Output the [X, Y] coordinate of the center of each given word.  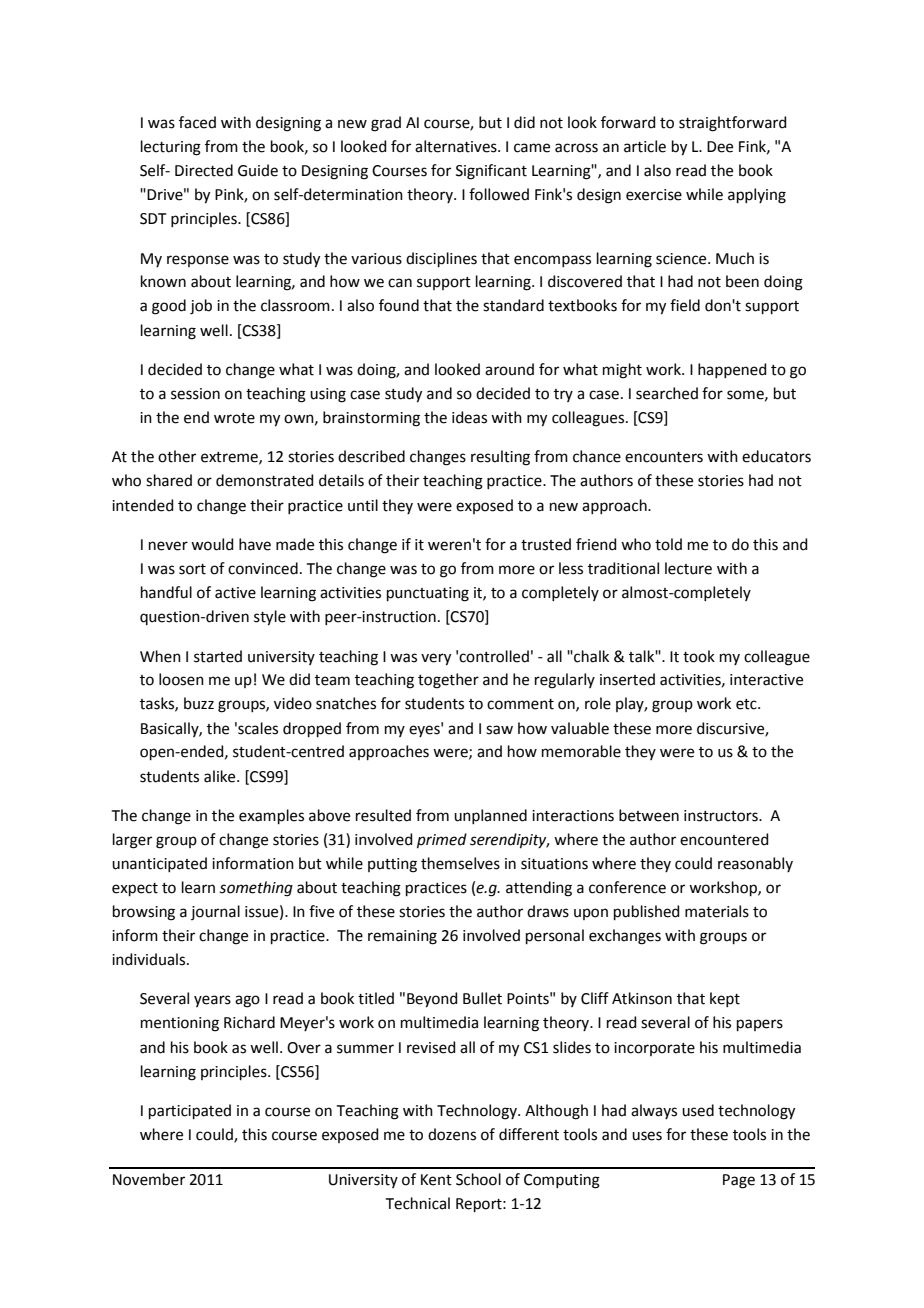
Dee [720, 147]
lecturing [171, 148]
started [218, 656]
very [436, 659]
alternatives [457, 146]
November [149, 1179]
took [699, 656]
